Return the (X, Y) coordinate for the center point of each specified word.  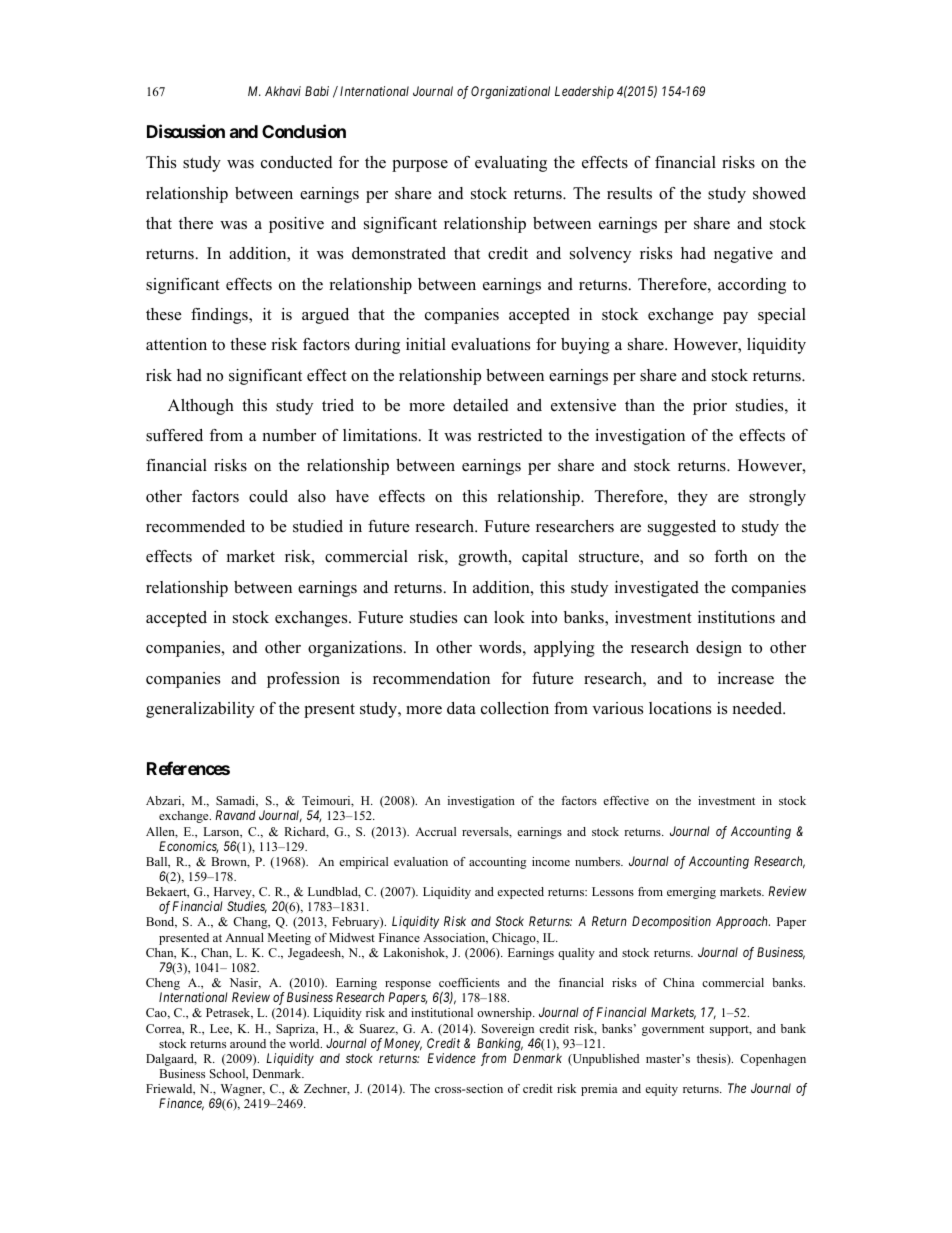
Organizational (510, 92)
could (268, 496)
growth (484, 558)
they (693, 498)
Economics (188, 847)
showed (779, 193)
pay (735, 318)
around (248, 1043)
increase (746, 678)
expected (520, 893)
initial (426, 344)
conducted (297, 162)
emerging (691, 893)
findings (220, 316)
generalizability (200, 710)
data (461, 708)
